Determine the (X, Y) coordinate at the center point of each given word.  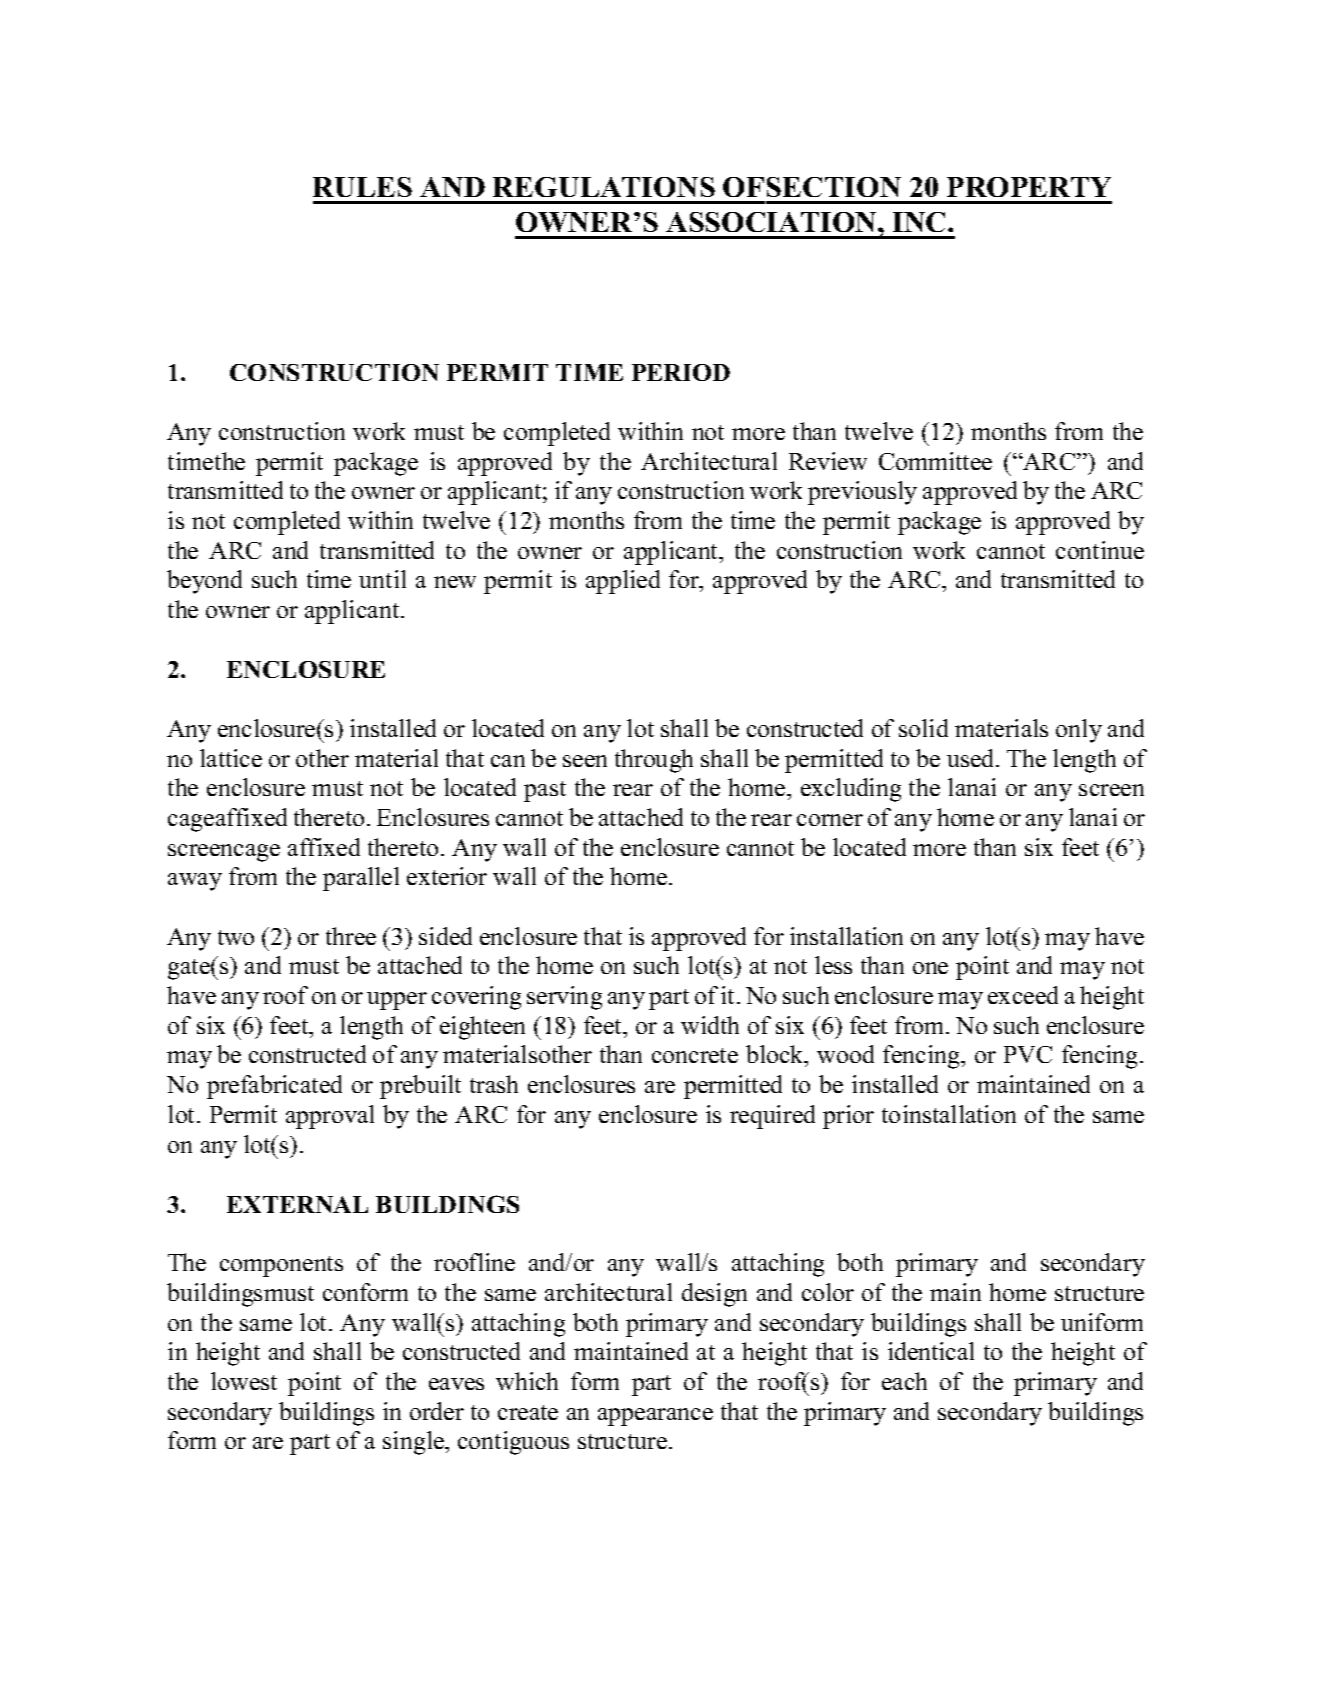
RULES (362, 187)
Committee (935, 461)
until (382, 579)
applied (623, 582)
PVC (1028, 1054)
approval (330, 1117)
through (654, 761)
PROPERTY (1029, 187)
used (972, 758)
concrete (695, 1055)
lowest (244, 1381)
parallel (361, 879)
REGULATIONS (604, 187)
